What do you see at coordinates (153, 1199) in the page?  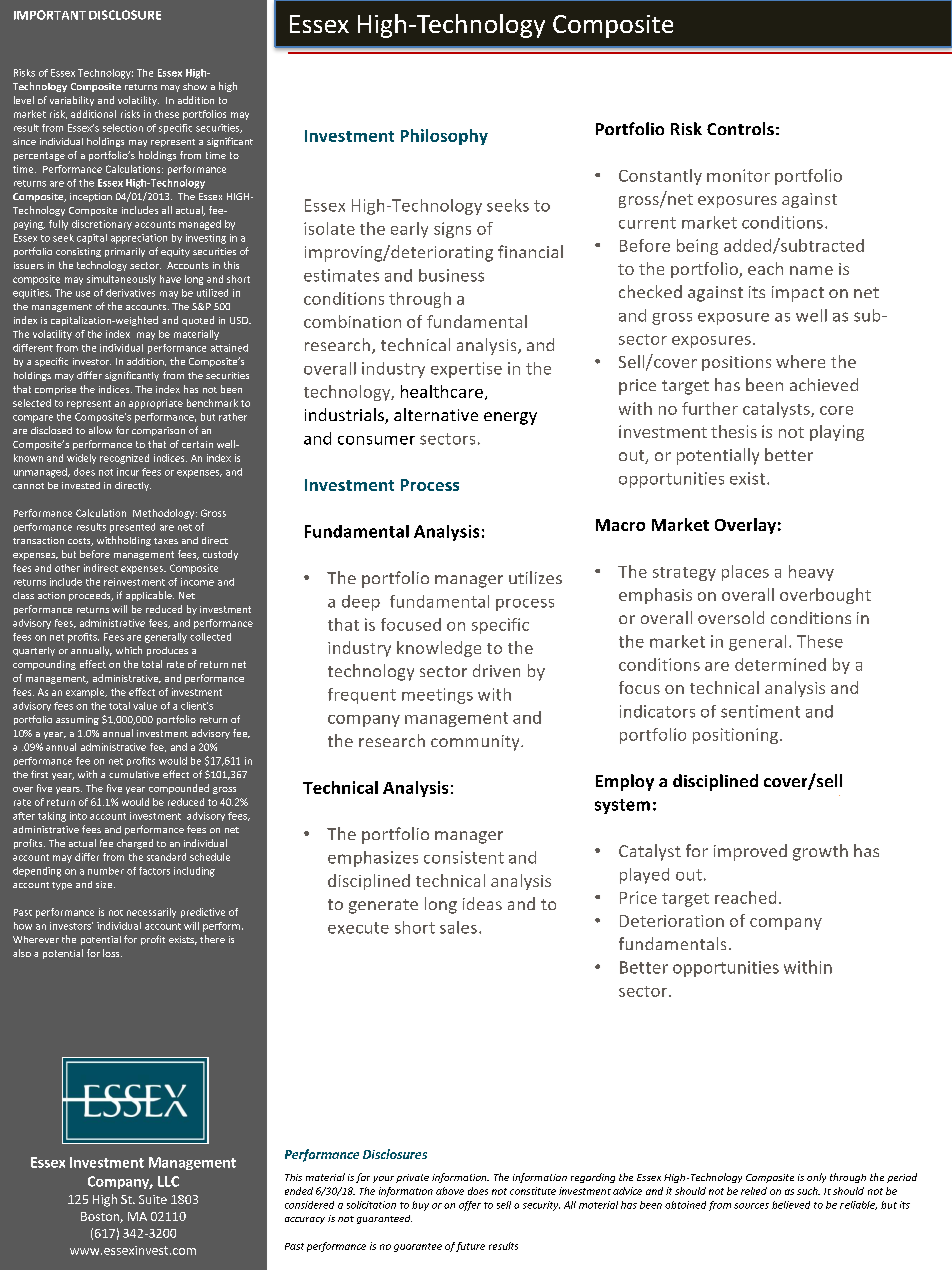 I see `Suite` at bounding box center [153, 1199].
